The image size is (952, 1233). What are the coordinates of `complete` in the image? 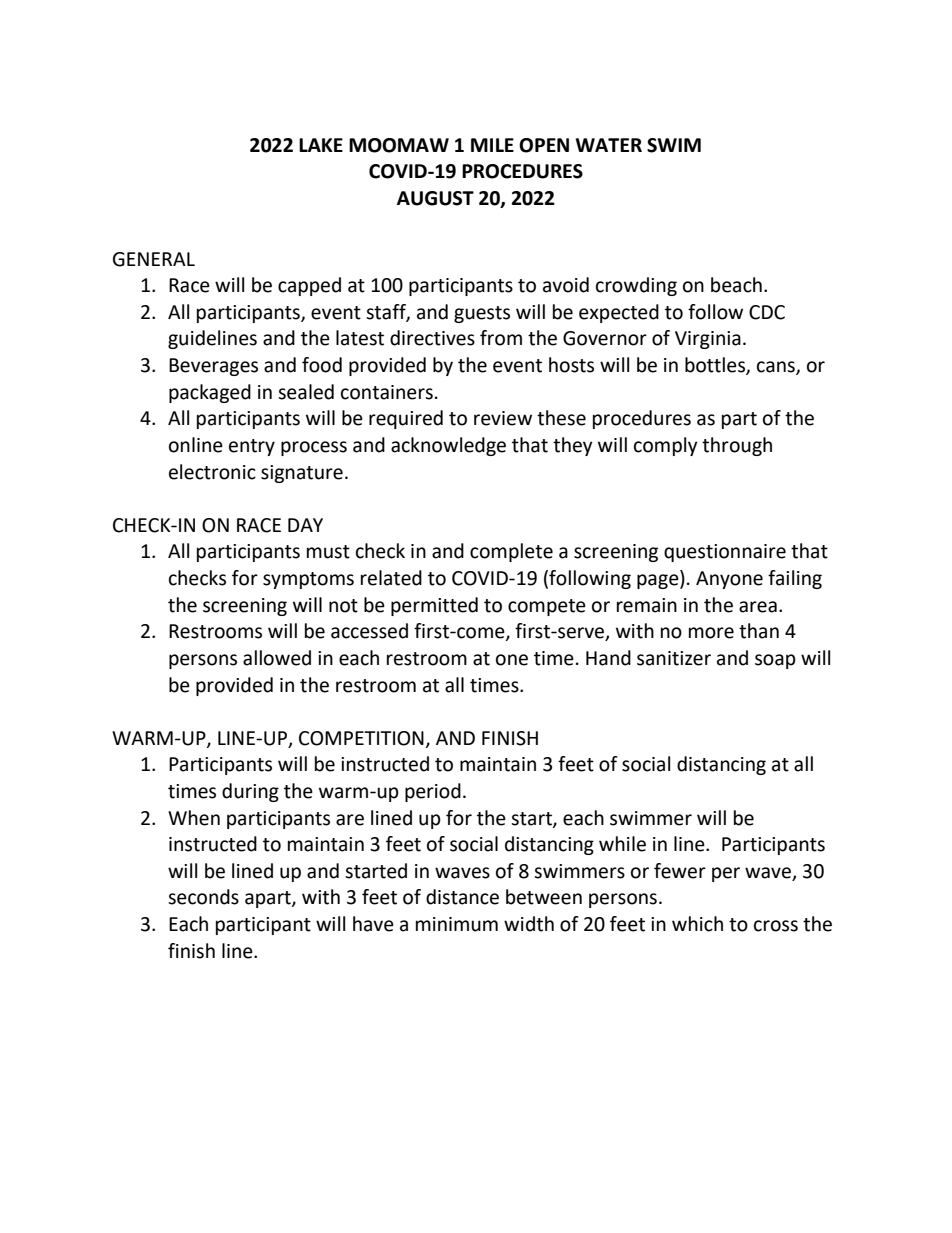 It's located at (511, 552).
